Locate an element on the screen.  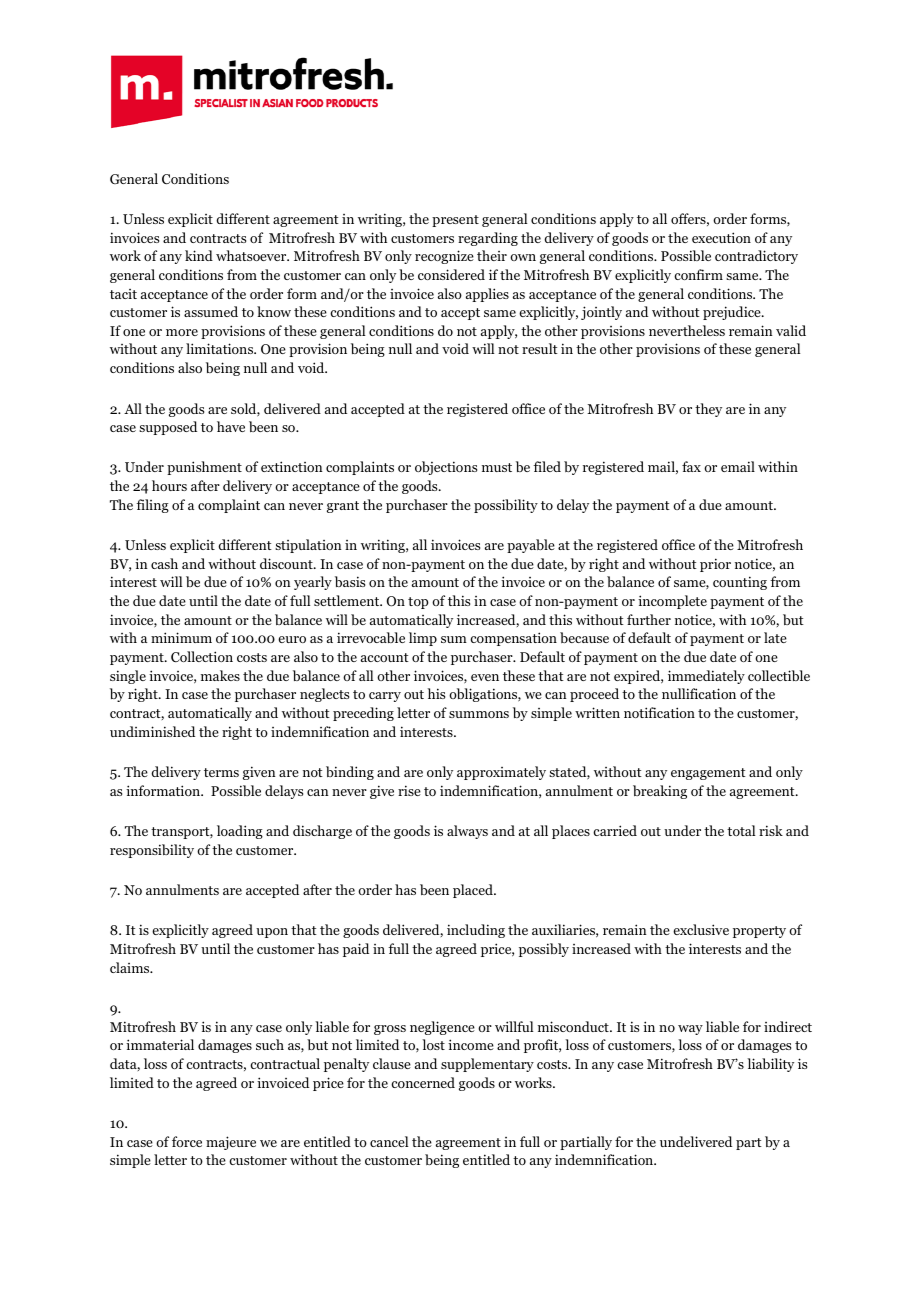
kind is located at coordinates (199, 255).
